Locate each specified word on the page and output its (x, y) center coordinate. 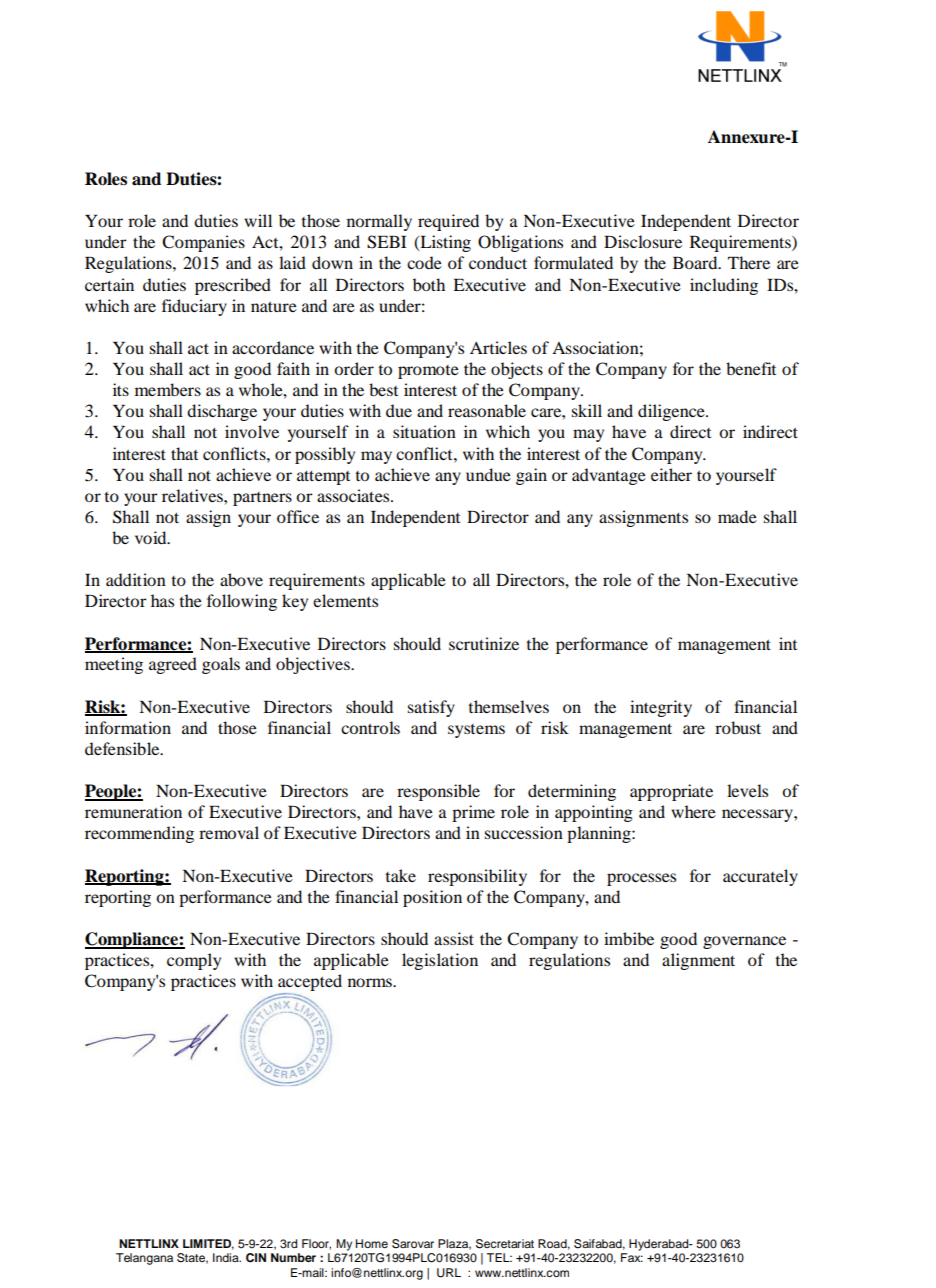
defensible (123, 748)
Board (696, 262)
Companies (203, 243)
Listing (444, 243)
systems (476, 731)
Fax (632, 1257)
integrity (661, 708)
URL (449, 1273)
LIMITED (208, 1244)
